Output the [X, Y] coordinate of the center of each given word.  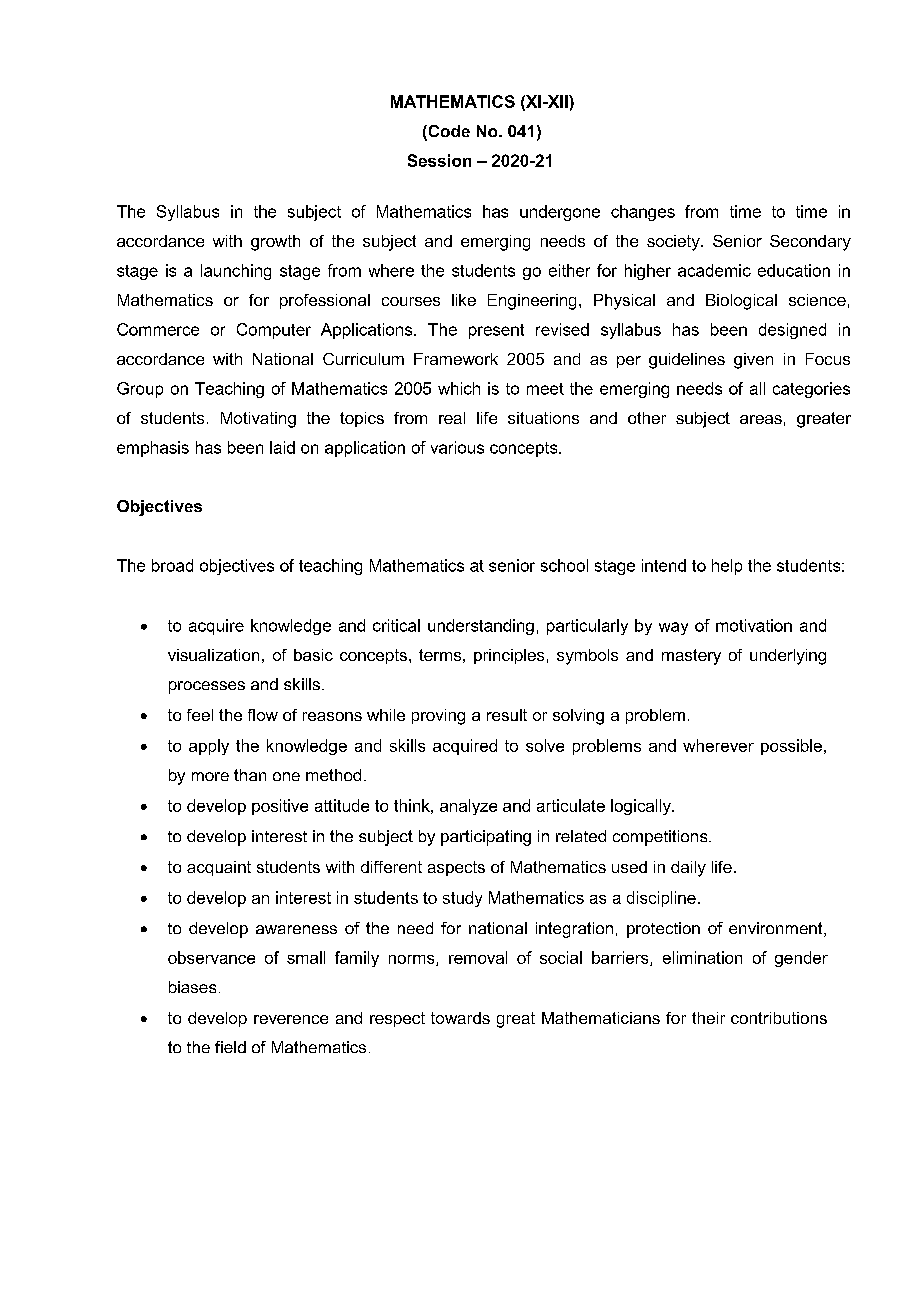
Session [439, 160]
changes [643, 213]
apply [209, 747]
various [457, 447]
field [230, 1047]
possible [791, 747]
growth [275, 243]
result [507, 715]
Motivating [258, 420]
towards [460, 1018]
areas [761, 419]
